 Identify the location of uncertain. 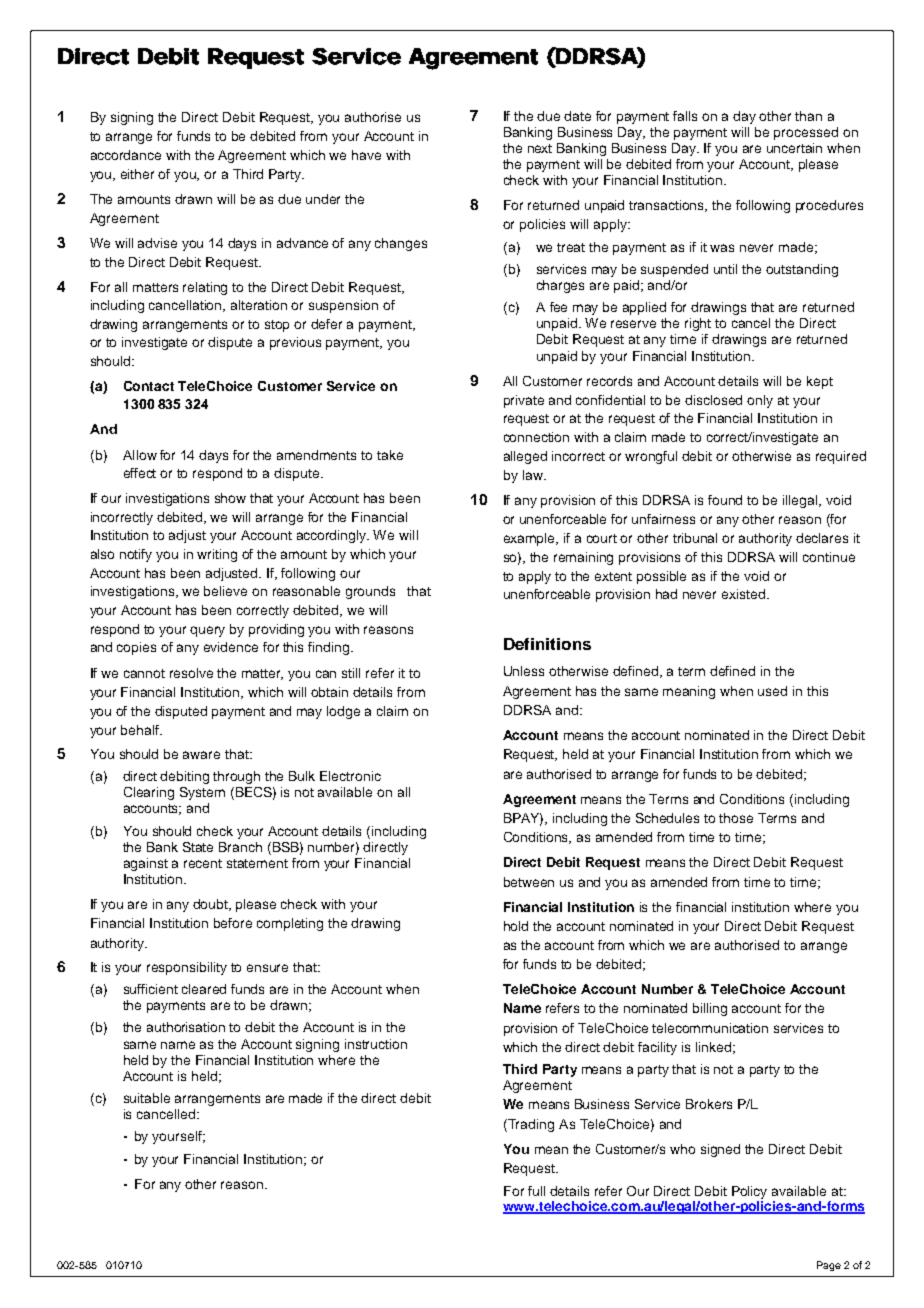
(794, 148).
